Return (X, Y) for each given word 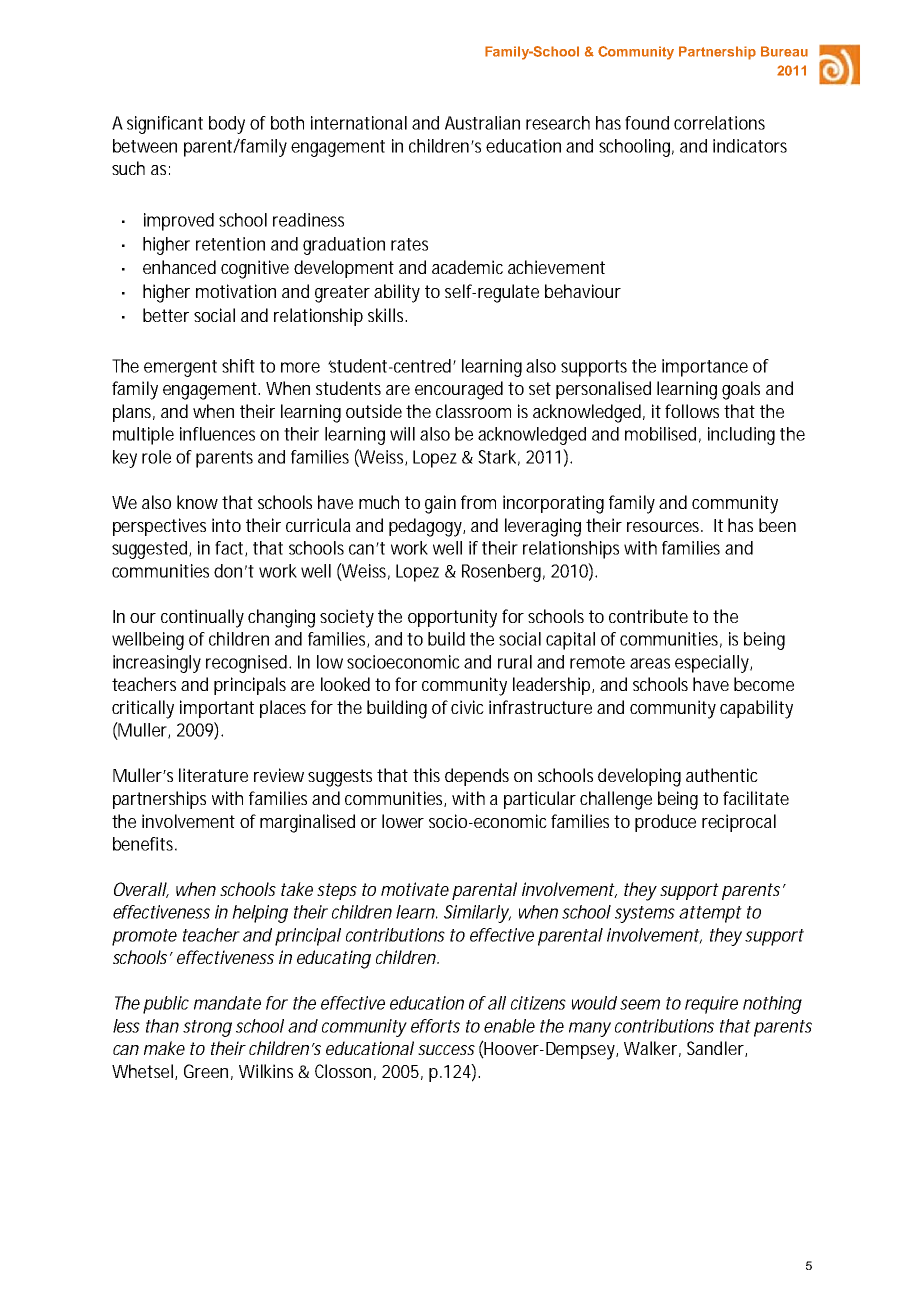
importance (705, 368)
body (227, 125)
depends (477, 777)
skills (387, 315)
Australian (482, 123)
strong (207, 1028)
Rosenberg (503, 573)
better (166, 315)
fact (231, 549)
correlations (719, 123)
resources (665, 527)
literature (213, 775)
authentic (722, 775)
